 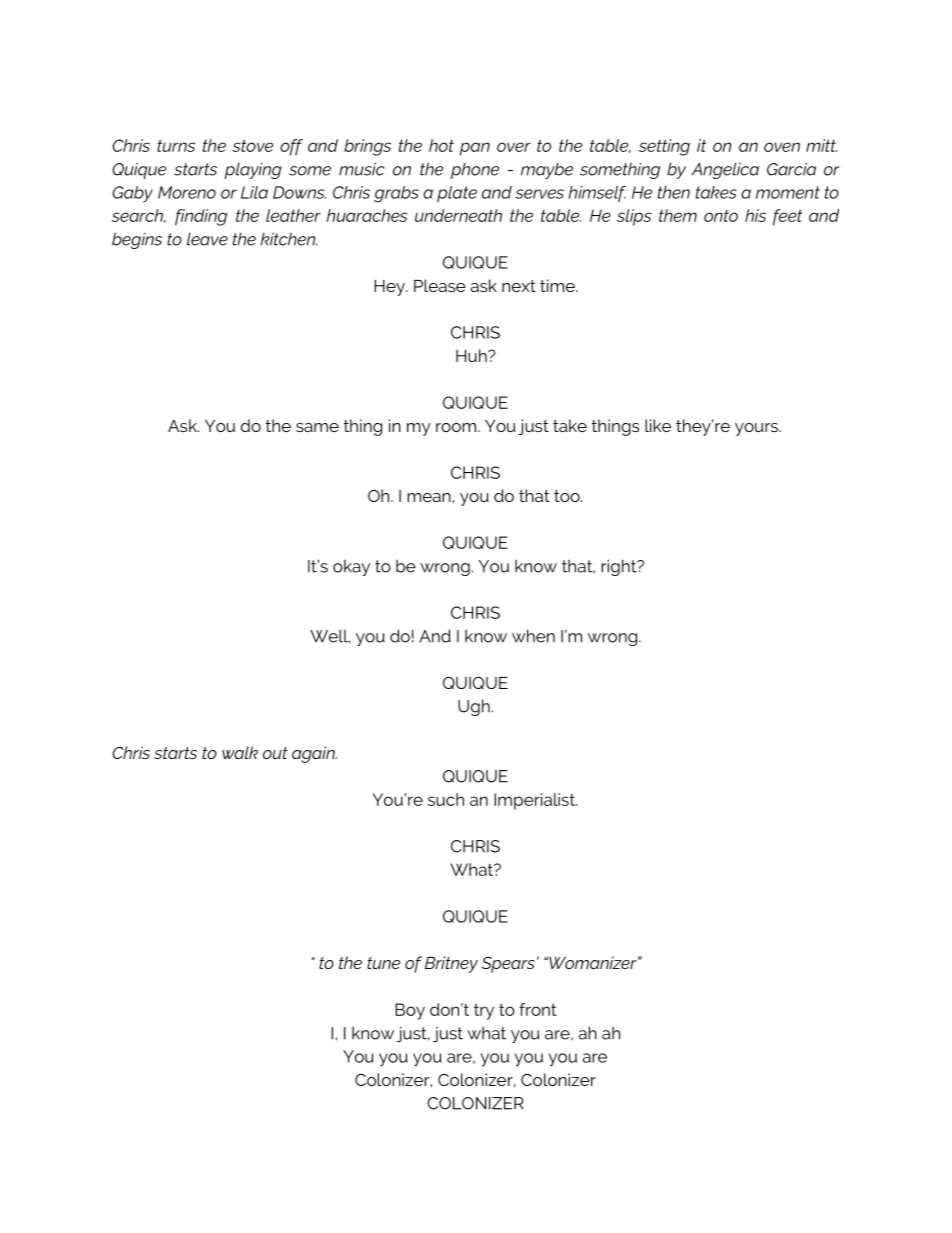 What do you see at coordinates (484, 1012) in the screenshot?
I see `try` at bounding box center [484, 1012].
